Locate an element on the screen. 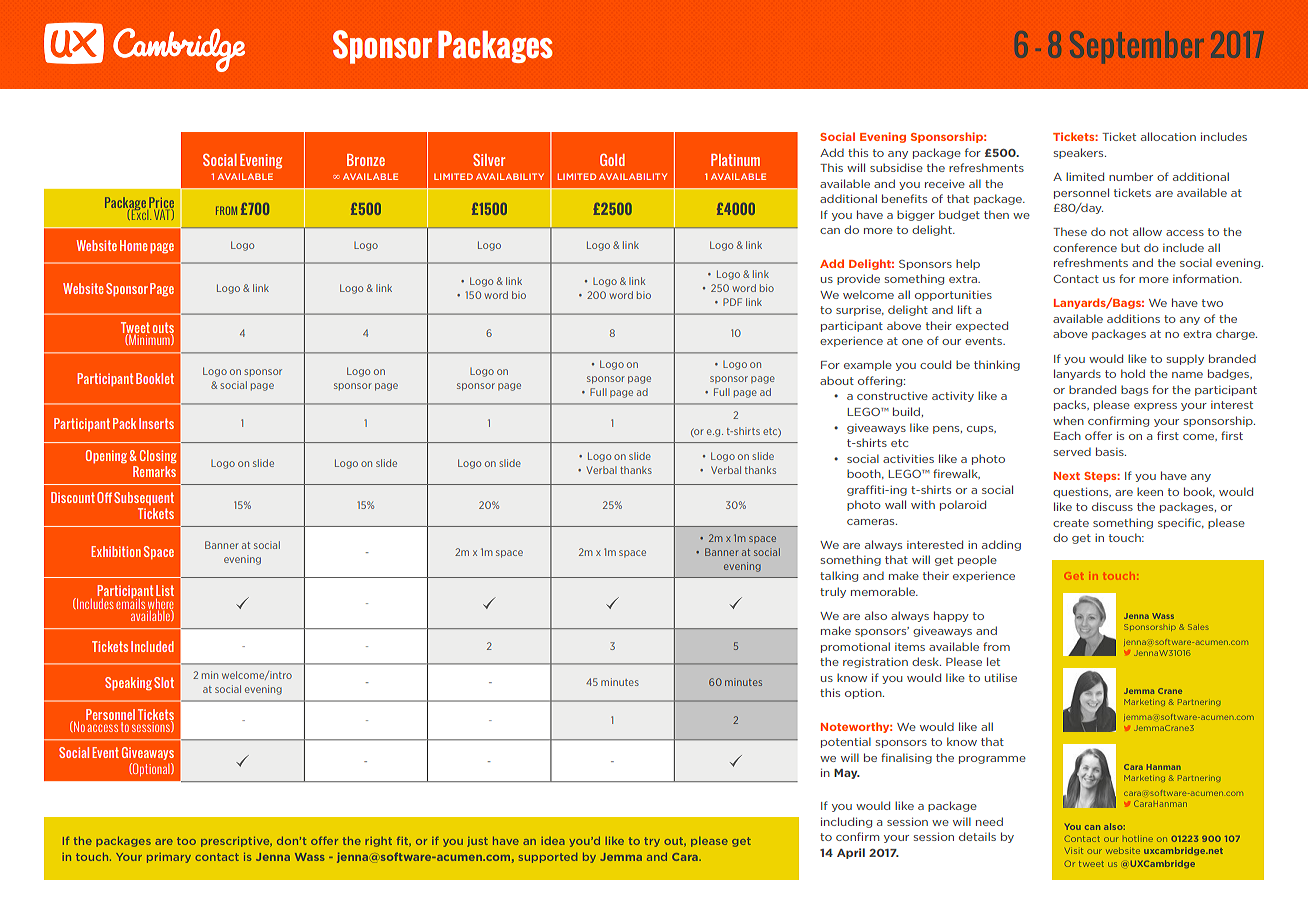 The height and width of the screenshot is (924, 1308). Bronze is located at coordinates (366, 160).
